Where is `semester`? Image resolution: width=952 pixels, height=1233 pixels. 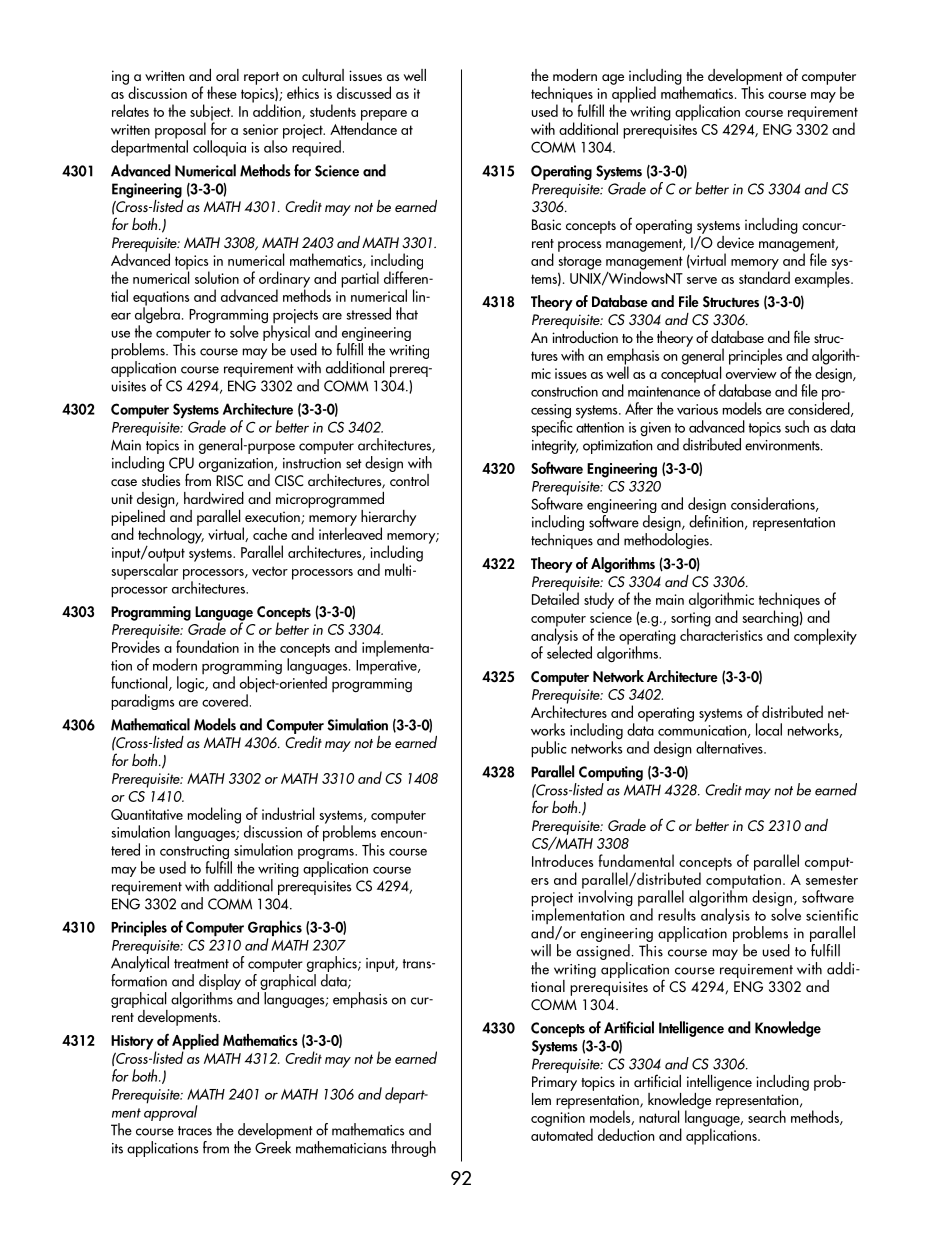 semester is located at coordinates (832, 880).
